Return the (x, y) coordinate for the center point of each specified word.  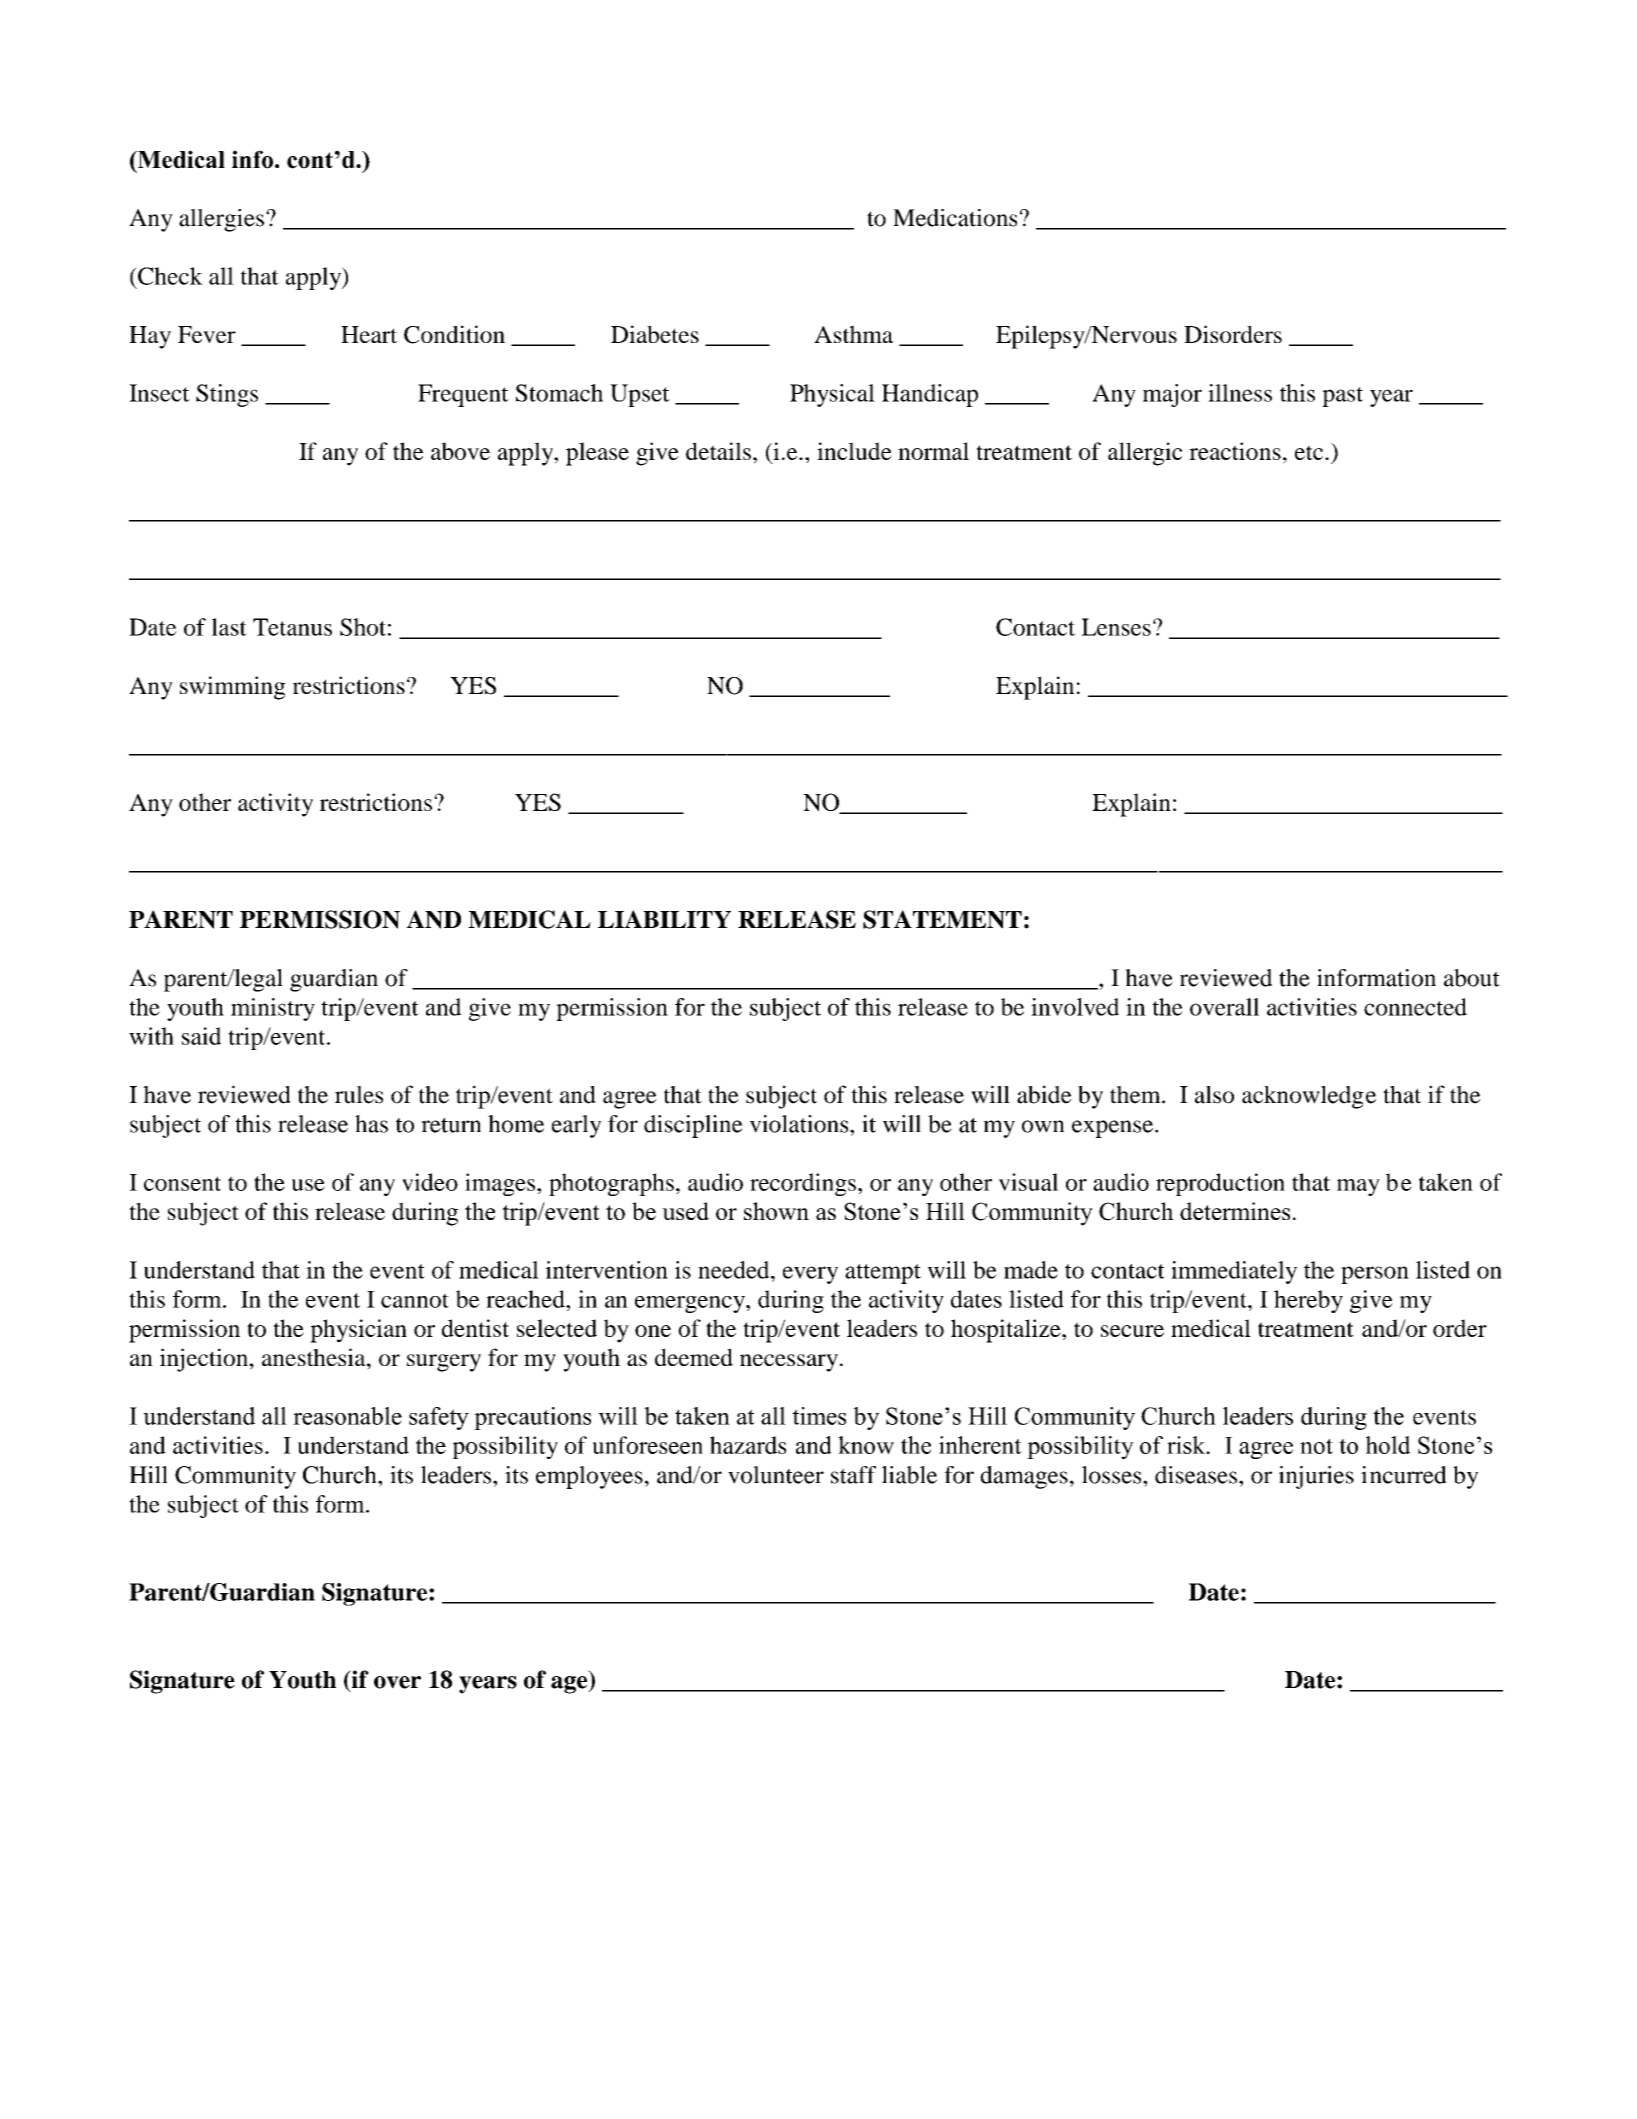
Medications (955, 218)
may (1358, 1187)
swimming (233, 688)
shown (776, 1211)
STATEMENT (942, 919)
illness (1240, 393)
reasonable (347, 1416)
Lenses (1116, 627)
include (854, 451)
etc (1310, 452)
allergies (221, 220)
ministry (273, 1009)
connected (1415, 1007)
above (460, 451)
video (430, 1182)
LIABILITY (664, 919)
